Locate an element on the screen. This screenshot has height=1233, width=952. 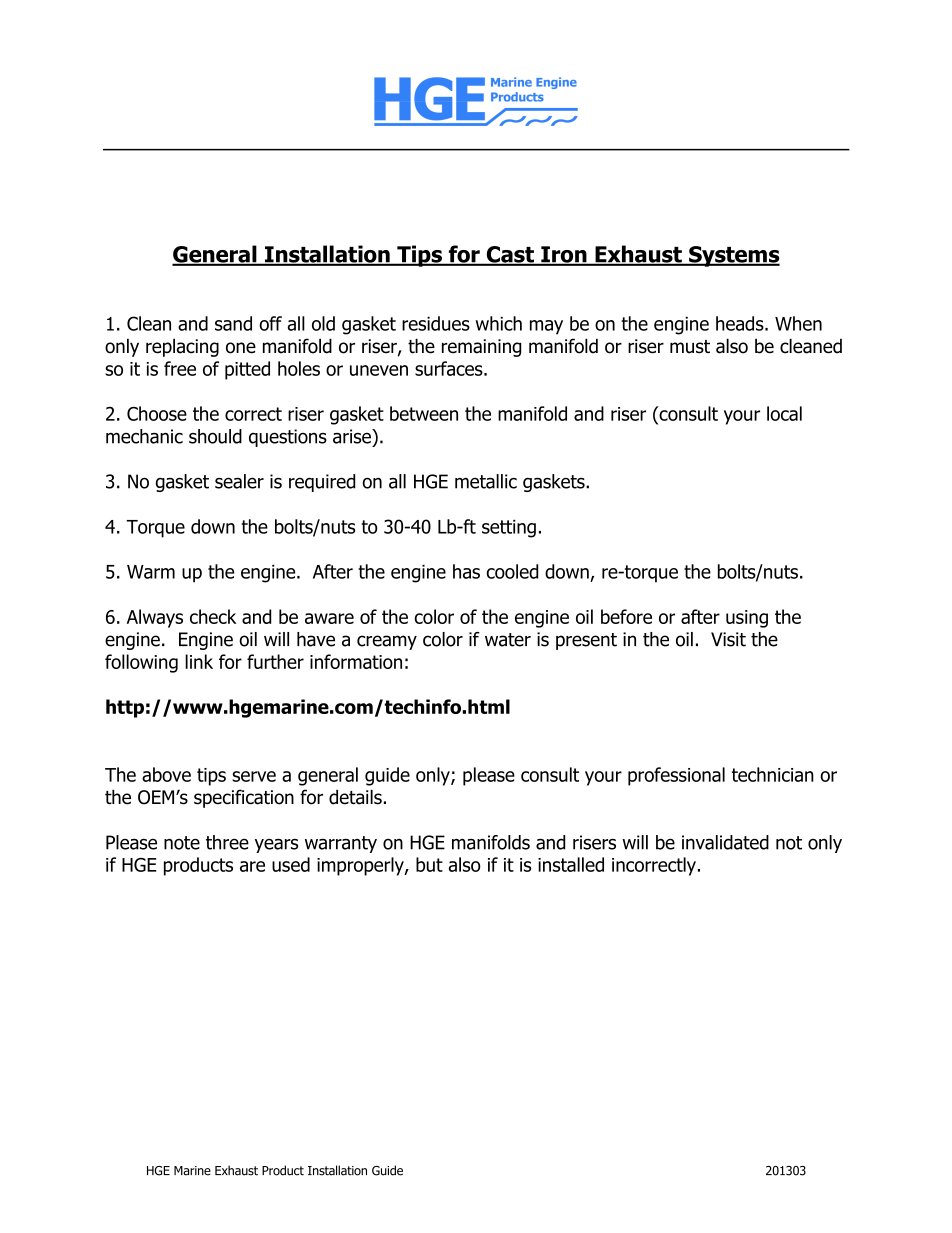
Warm is located at coordinates (151, 572).
